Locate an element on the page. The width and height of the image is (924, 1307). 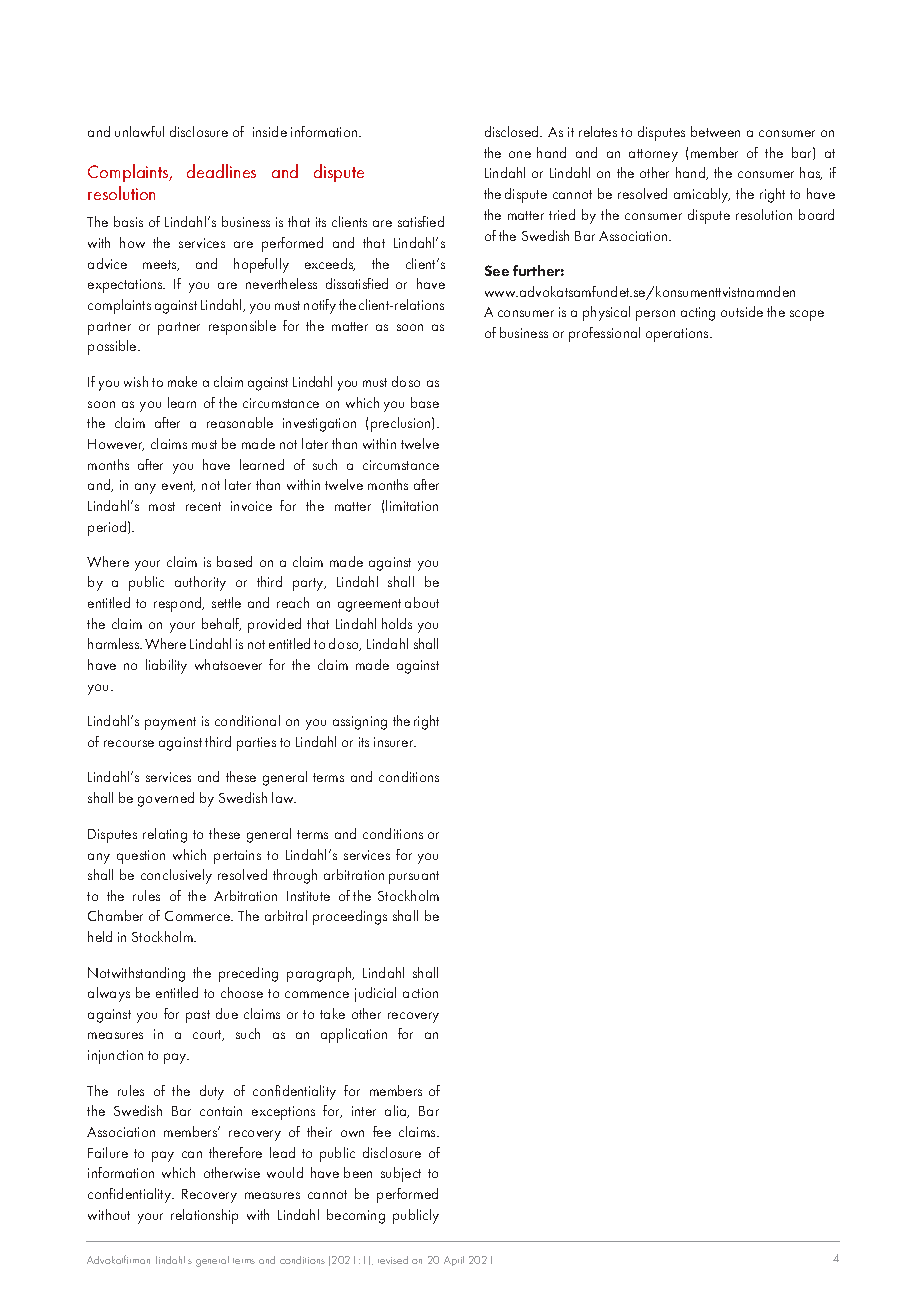
therefore is located at coordinates (235, 1152).
